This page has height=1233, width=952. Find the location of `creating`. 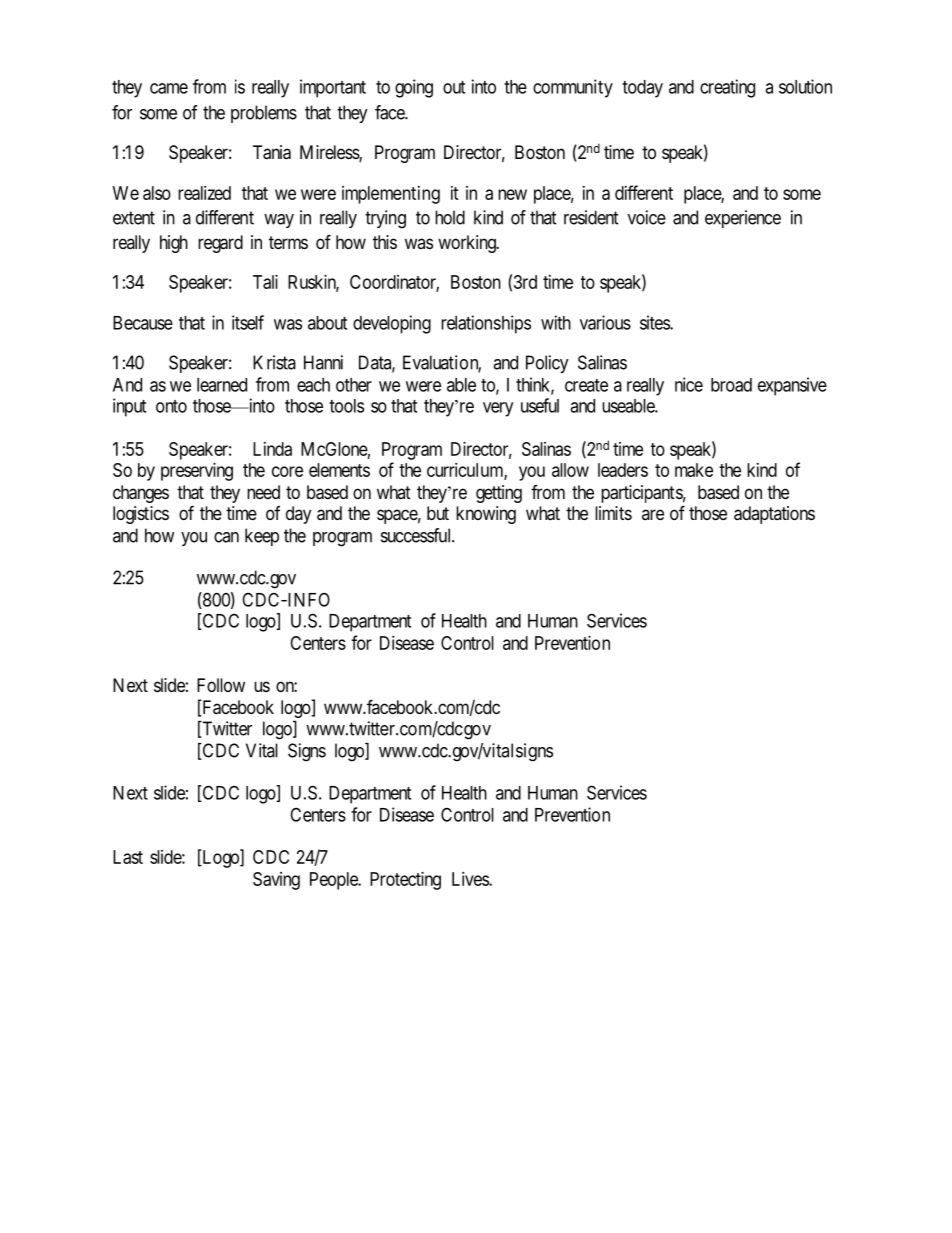

creating is located at coordinates (727, 88).
